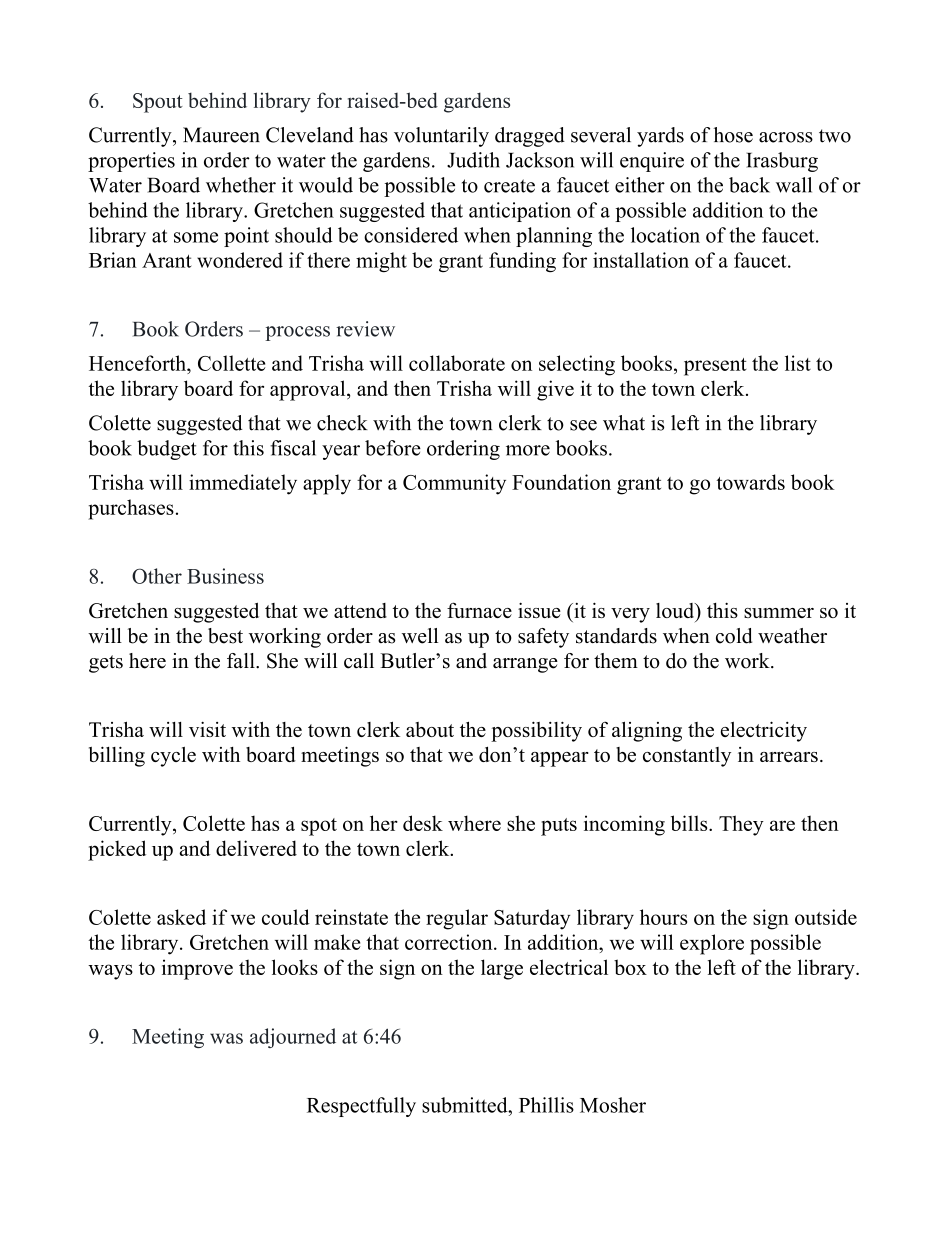 Image resolution: width=952 pixels, height=1233 pixels. What do you see at coordinates (226, 1038) in the screenshot?
I see `was` at bounding box center [226, 1038].
